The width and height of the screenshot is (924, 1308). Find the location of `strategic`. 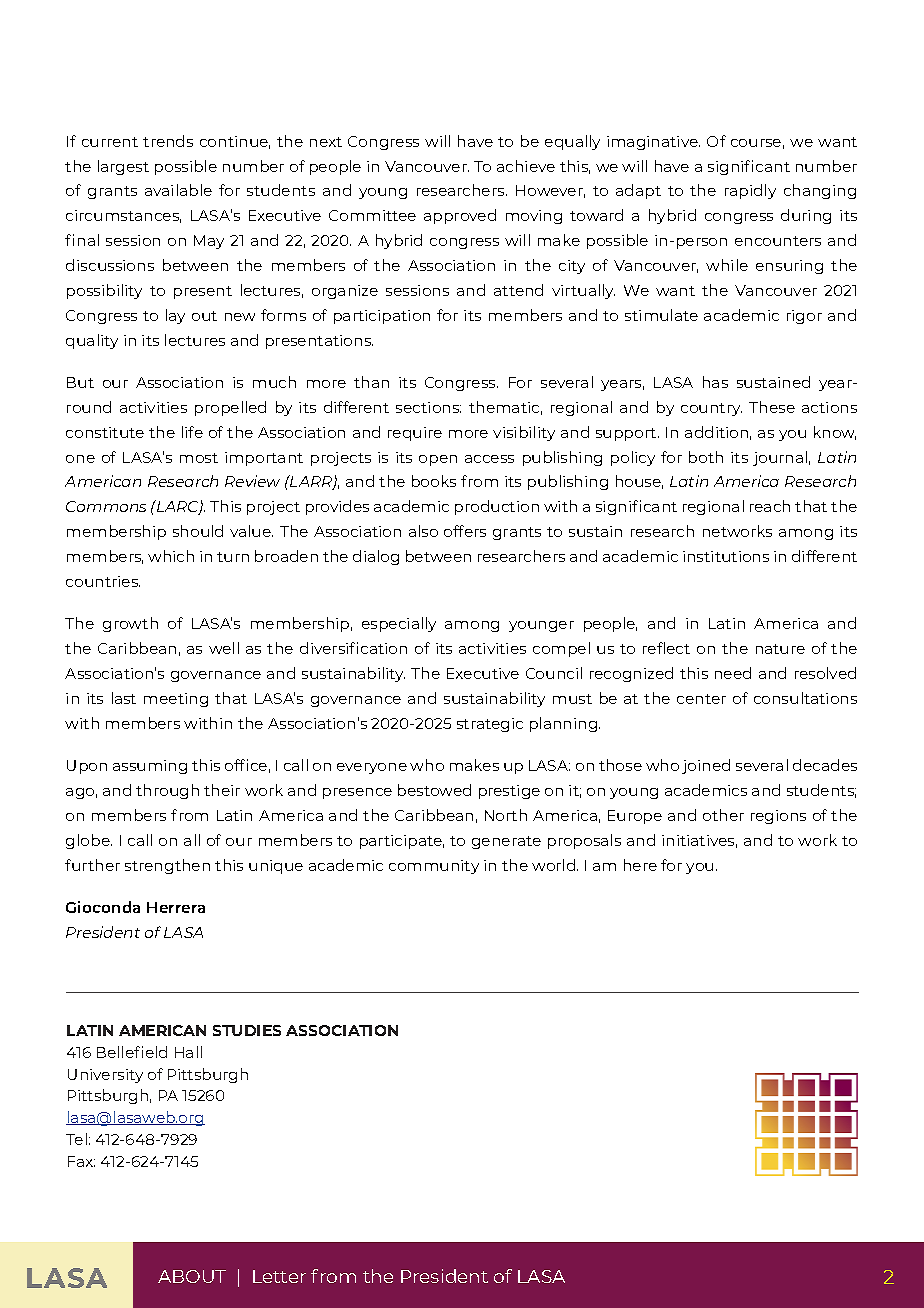

strategic is located at coordinates (490, 725).
